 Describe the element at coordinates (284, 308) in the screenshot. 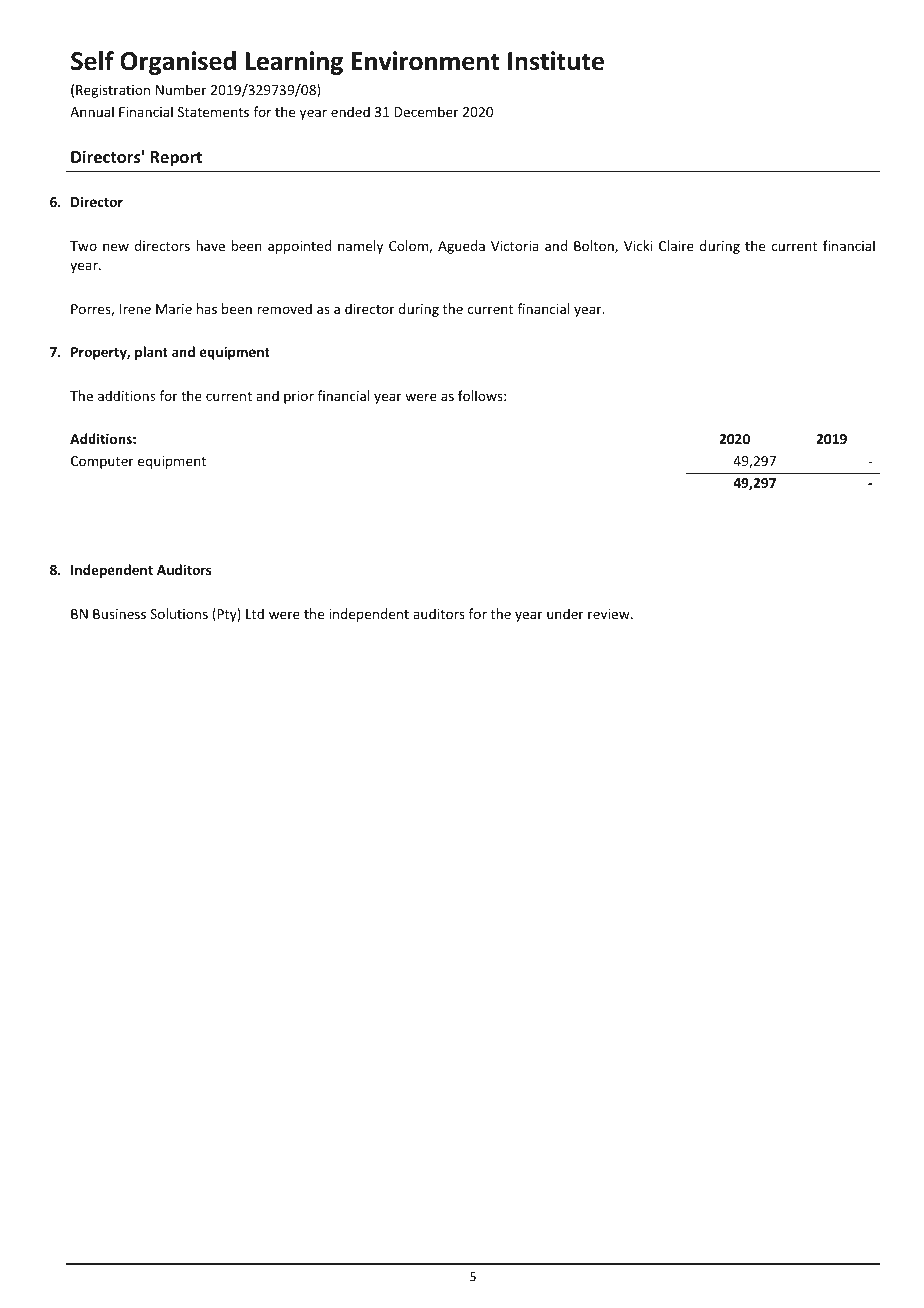

I see `removed` at that location.
